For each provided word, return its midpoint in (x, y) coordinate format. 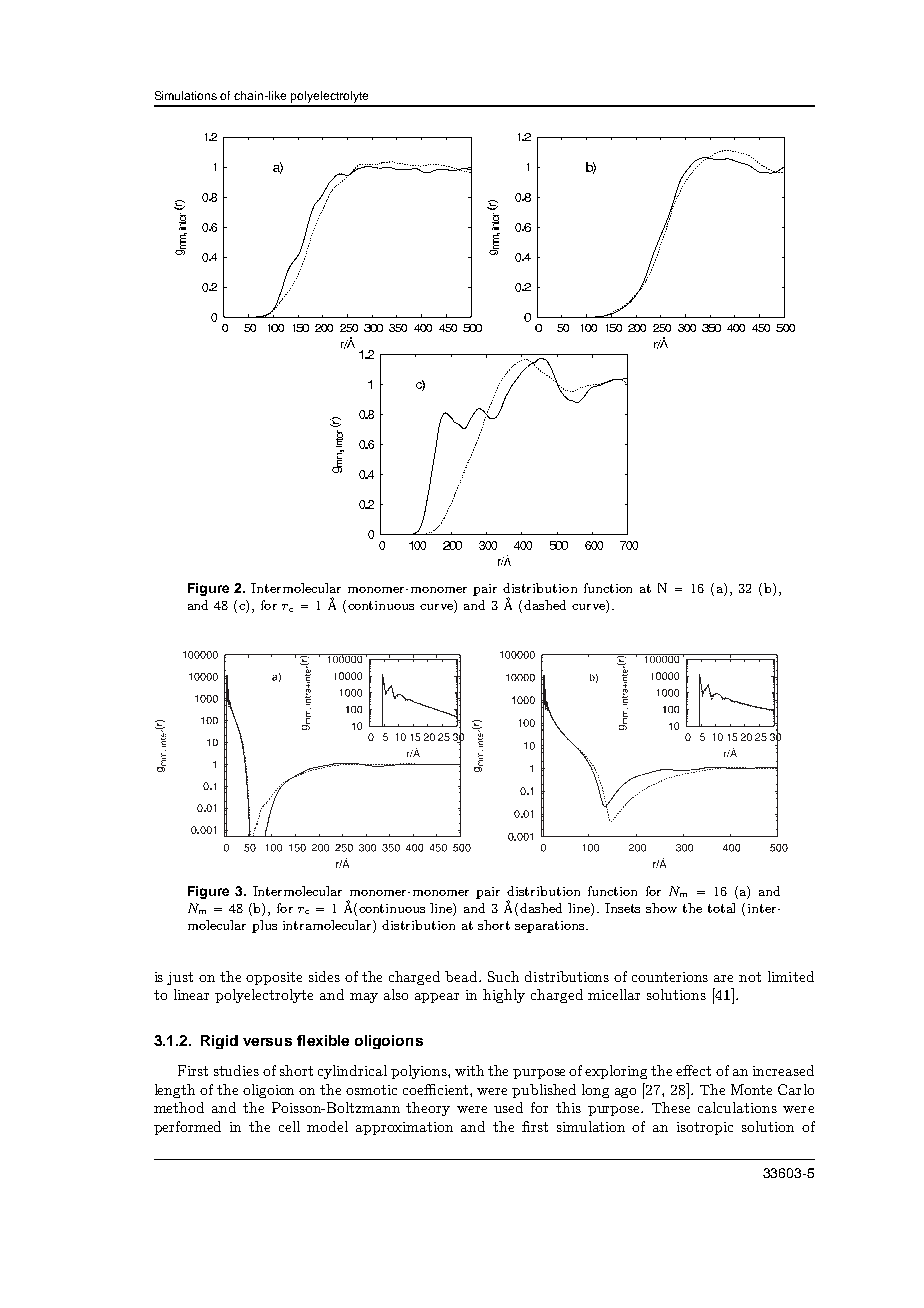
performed (187, 1128)
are (723, 978)
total (721, 908)
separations (551, 927)
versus (267, 1042)
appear (437, 998)
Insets (622, 908)
